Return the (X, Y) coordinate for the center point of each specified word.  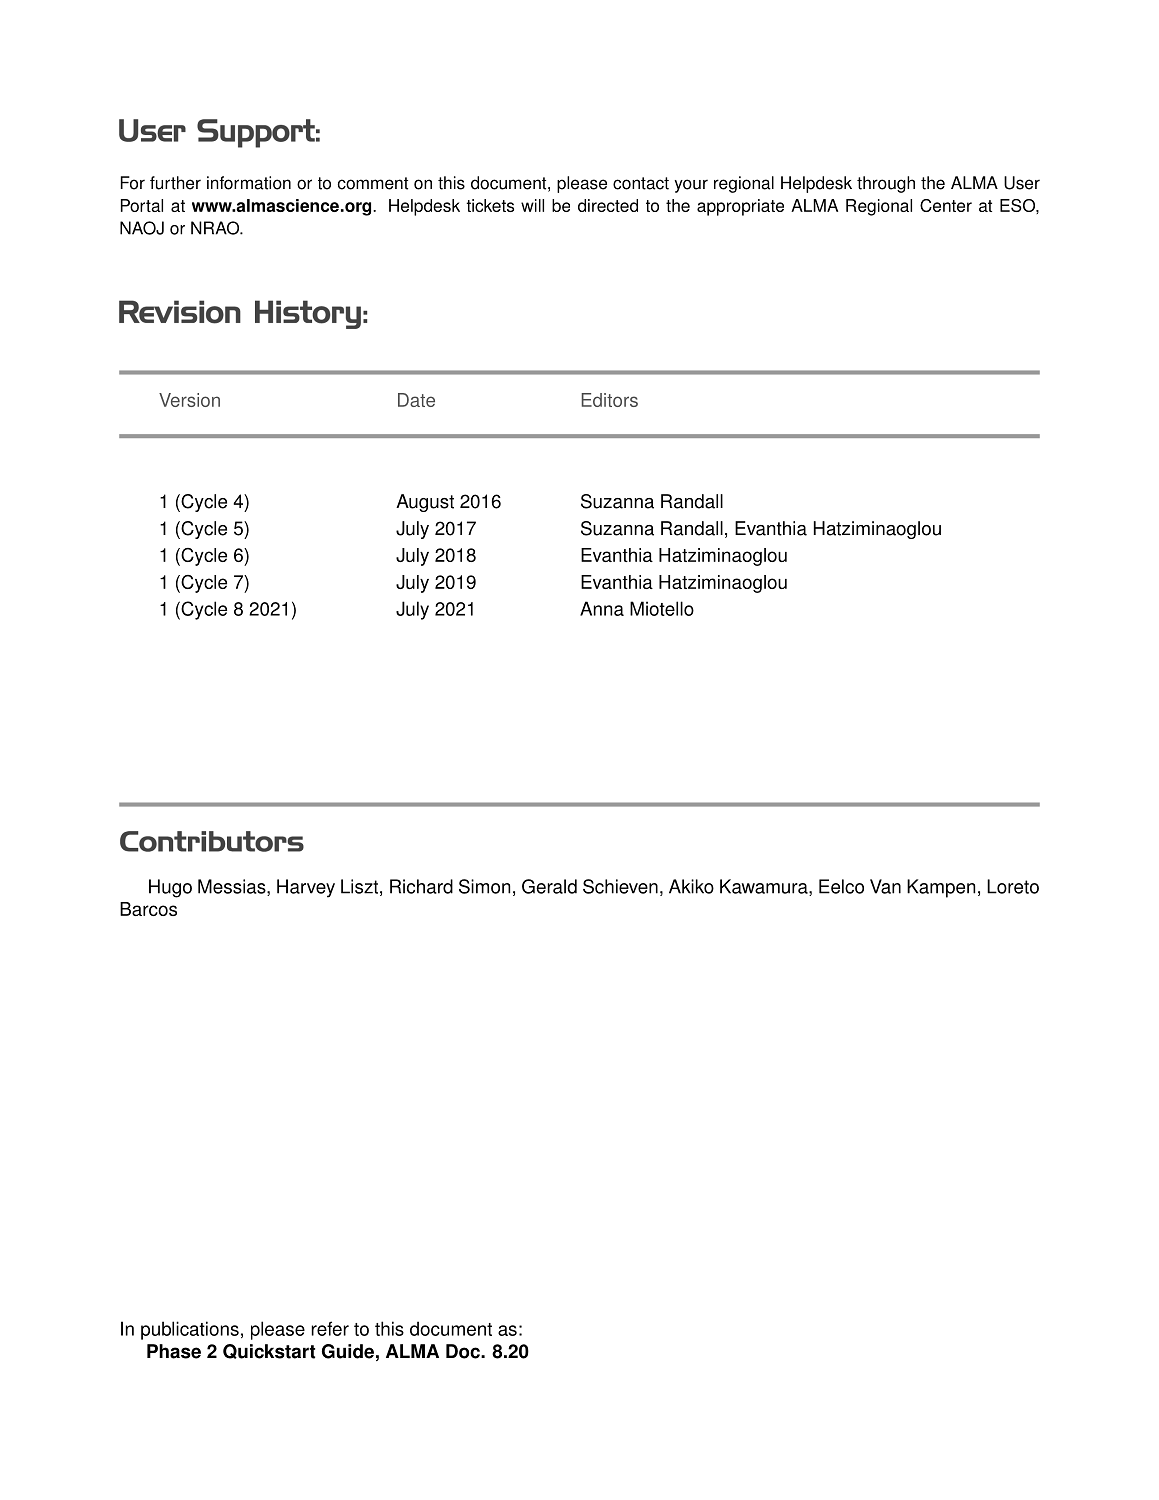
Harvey (306, 888)
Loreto (1013, 886)
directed (608, 205)
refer (330, 1328)
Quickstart (269, 1351)
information (249, 183)
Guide (348, 1351)
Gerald (549, 886)
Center (946, 205)
